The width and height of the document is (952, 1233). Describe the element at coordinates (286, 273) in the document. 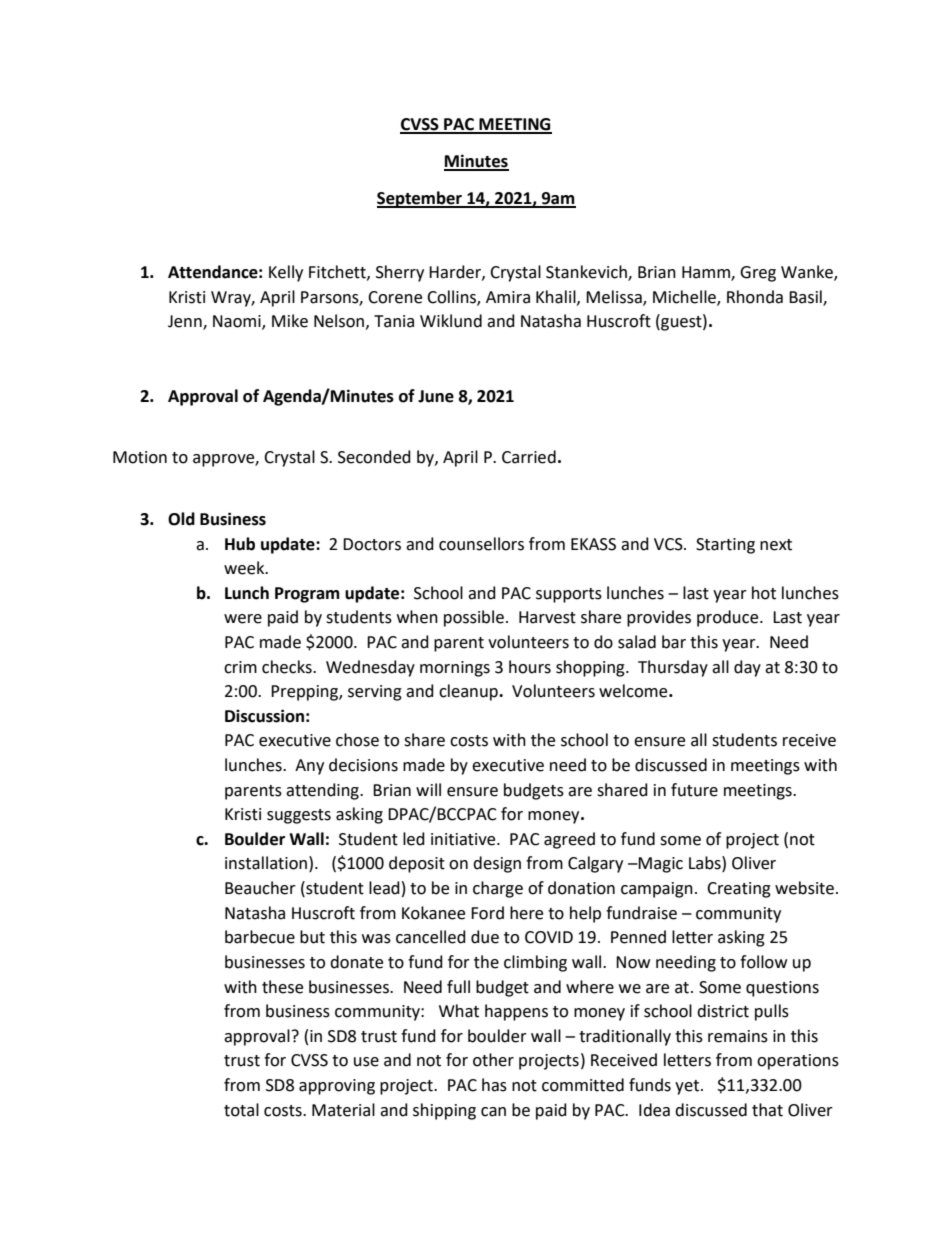

I see `Kelly` at that location.
